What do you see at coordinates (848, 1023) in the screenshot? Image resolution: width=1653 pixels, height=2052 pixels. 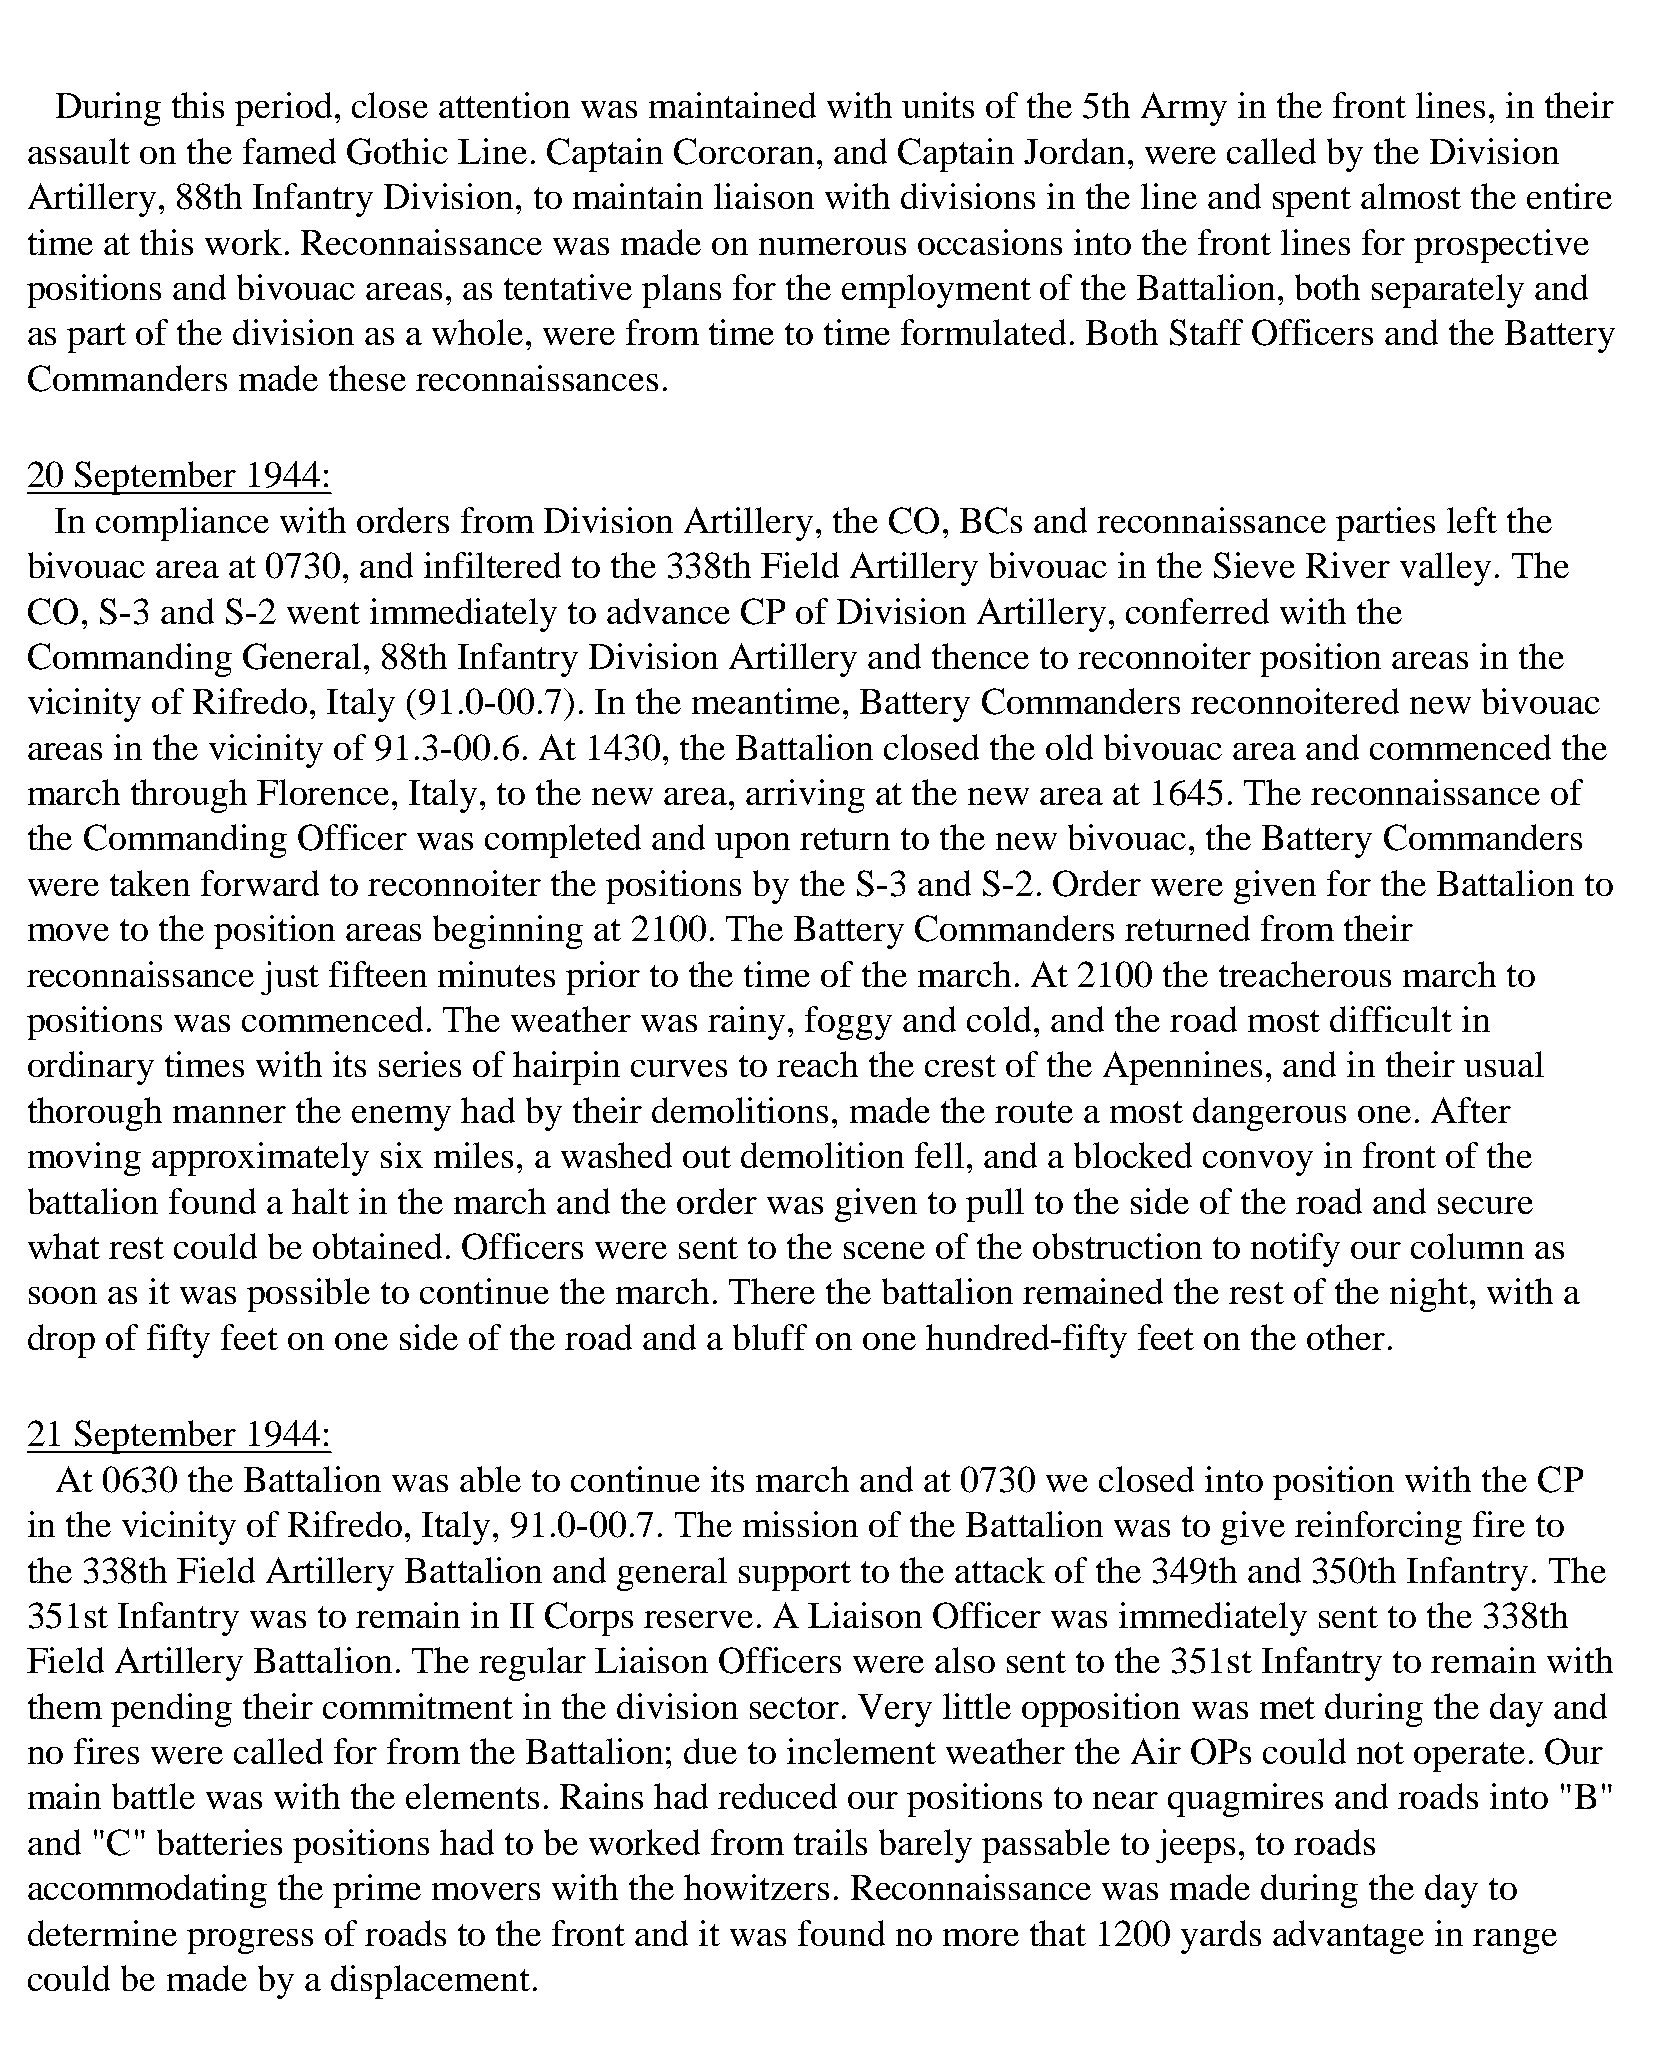 I see `foggy` at bounding box center [848, 1023].
